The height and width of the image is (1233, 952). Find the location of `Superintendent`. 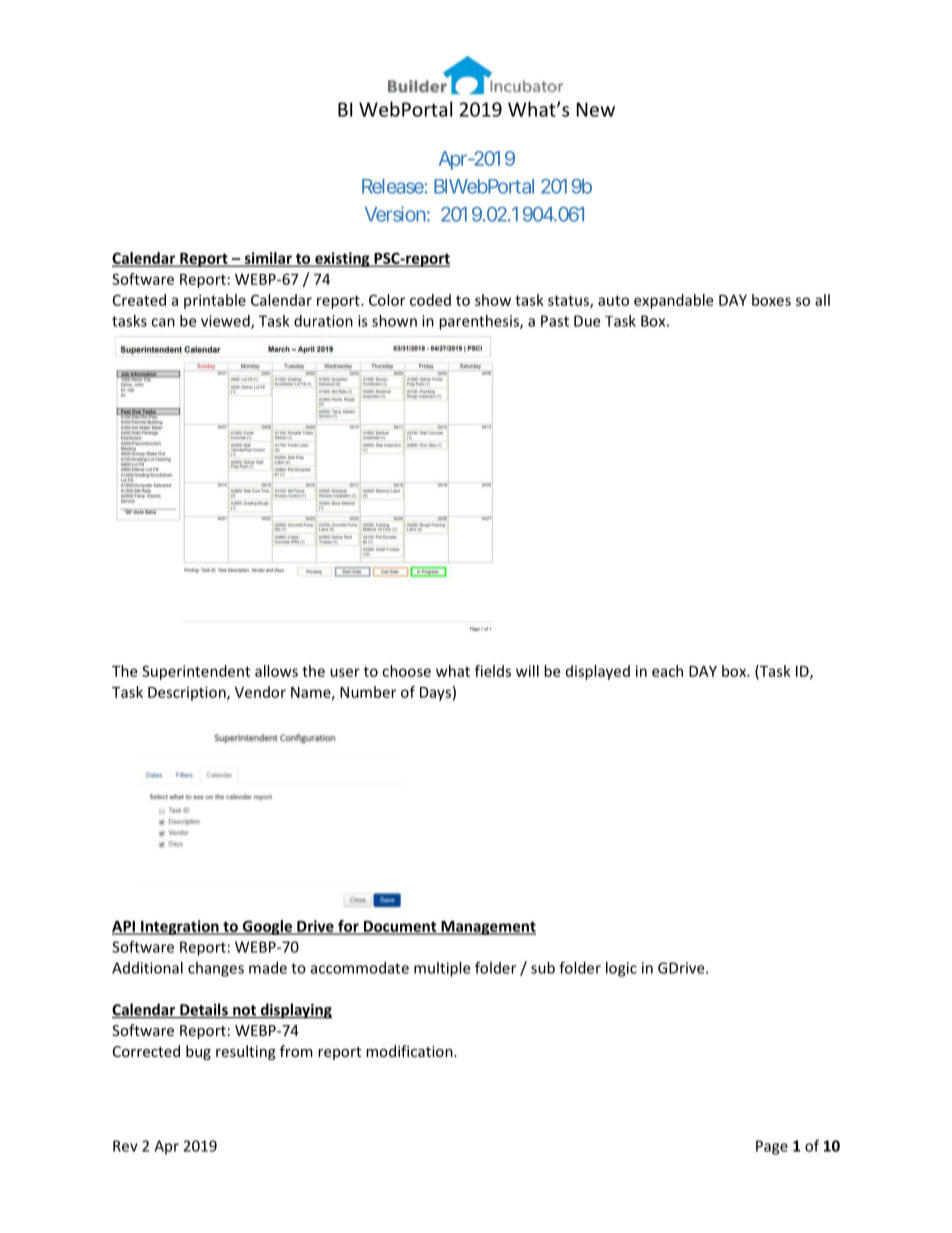

Superintendent is located at coordinates (196, 672).
